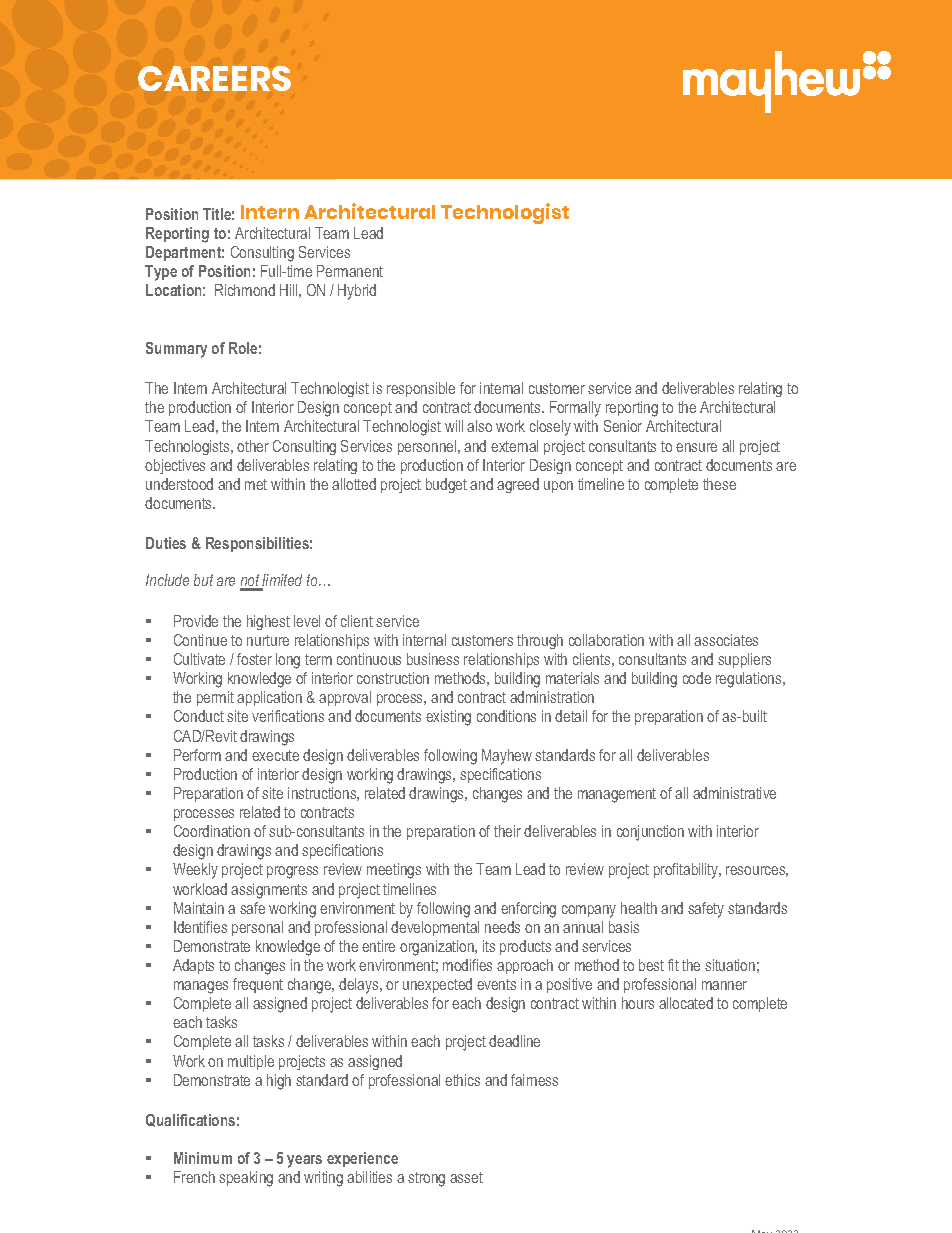  Describe the element at coordinates (686, 1003) in the screenshot. I see `allocated` at that location.
